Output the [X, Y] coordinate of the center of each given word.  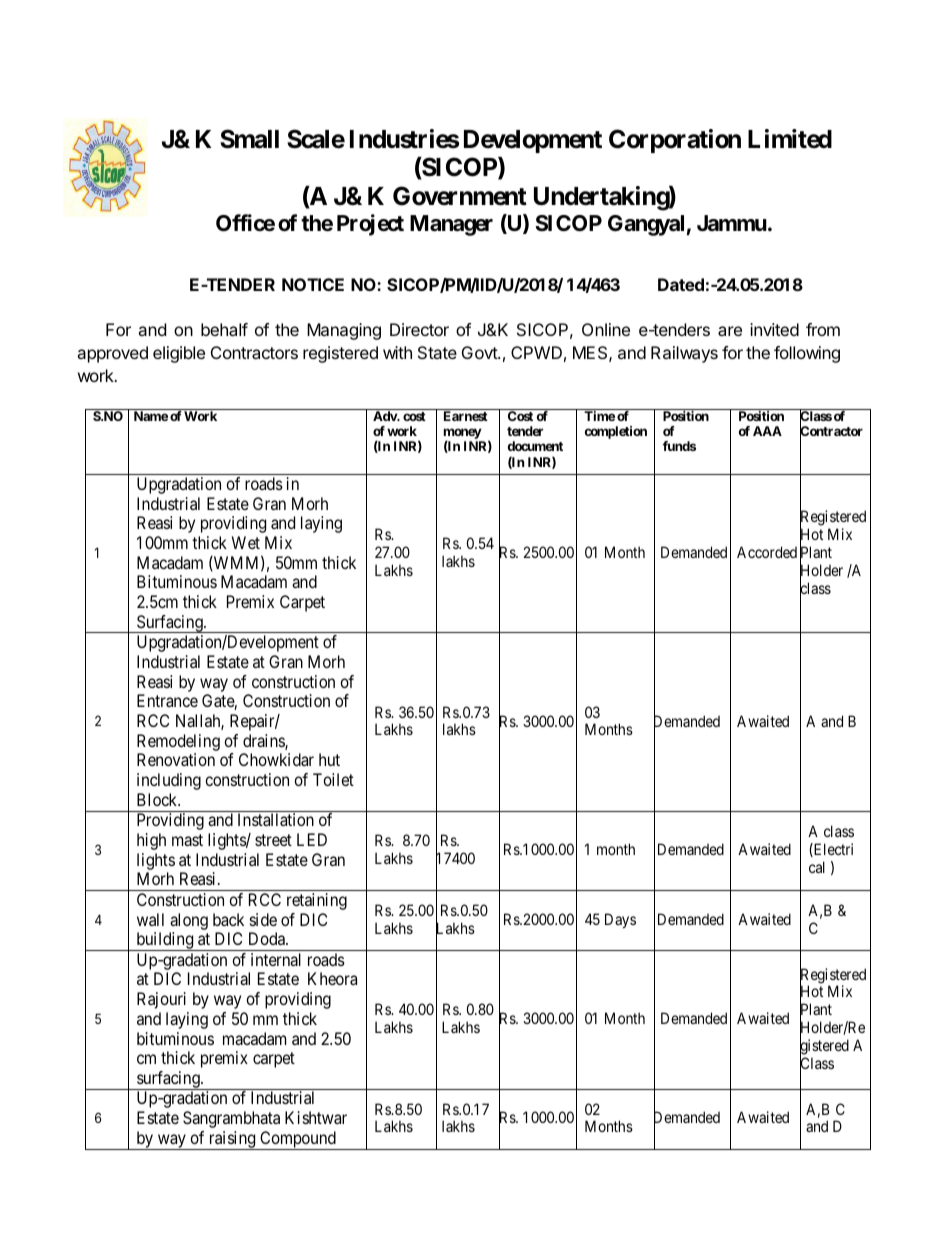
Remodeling [178, 742]
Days [620, 920]
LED [312, 839]
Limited [790, 139]
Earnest [466, 416]
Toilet [333, 779]
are [730, 331]
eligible [179, 354]
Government [460, 196]
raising [232, 1140]
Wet [246, 542]
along [189, 921]
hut [329, 759]
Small [249, 139]
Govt [480, 352]
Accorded [767, 552]
